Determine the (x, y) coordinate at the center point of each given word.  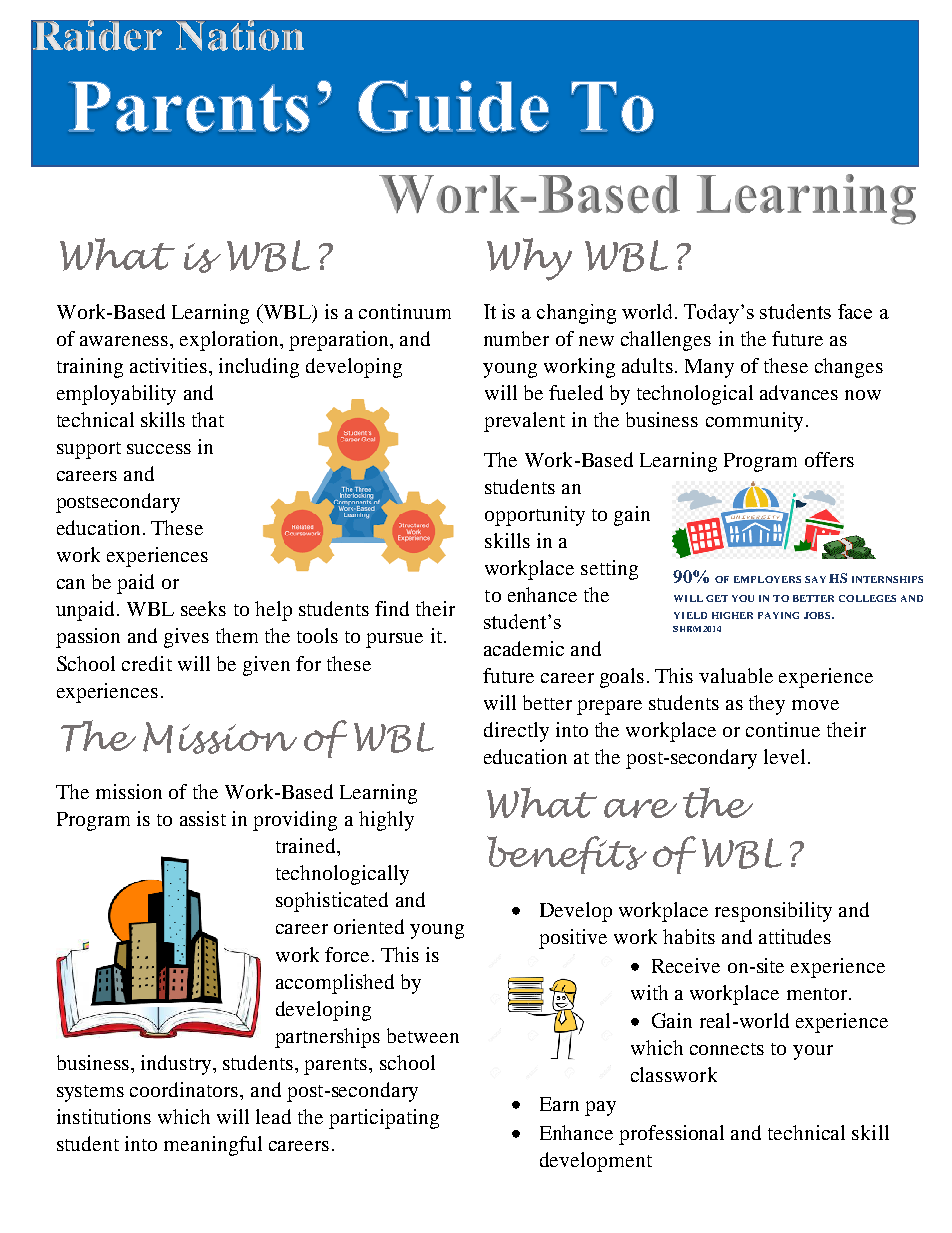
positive (573, 939)
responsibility (773, 912)
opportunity (535, 516)
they (767, 705)
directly (516, 732)
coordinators (185, 1089)
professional (671, 1135)
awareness (125, 341)
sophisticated (332, 902)
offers (829, 459)
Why (529, 259)
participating (384, 1119)
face (855, 311)
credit (147, 663)
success (159, 449)
